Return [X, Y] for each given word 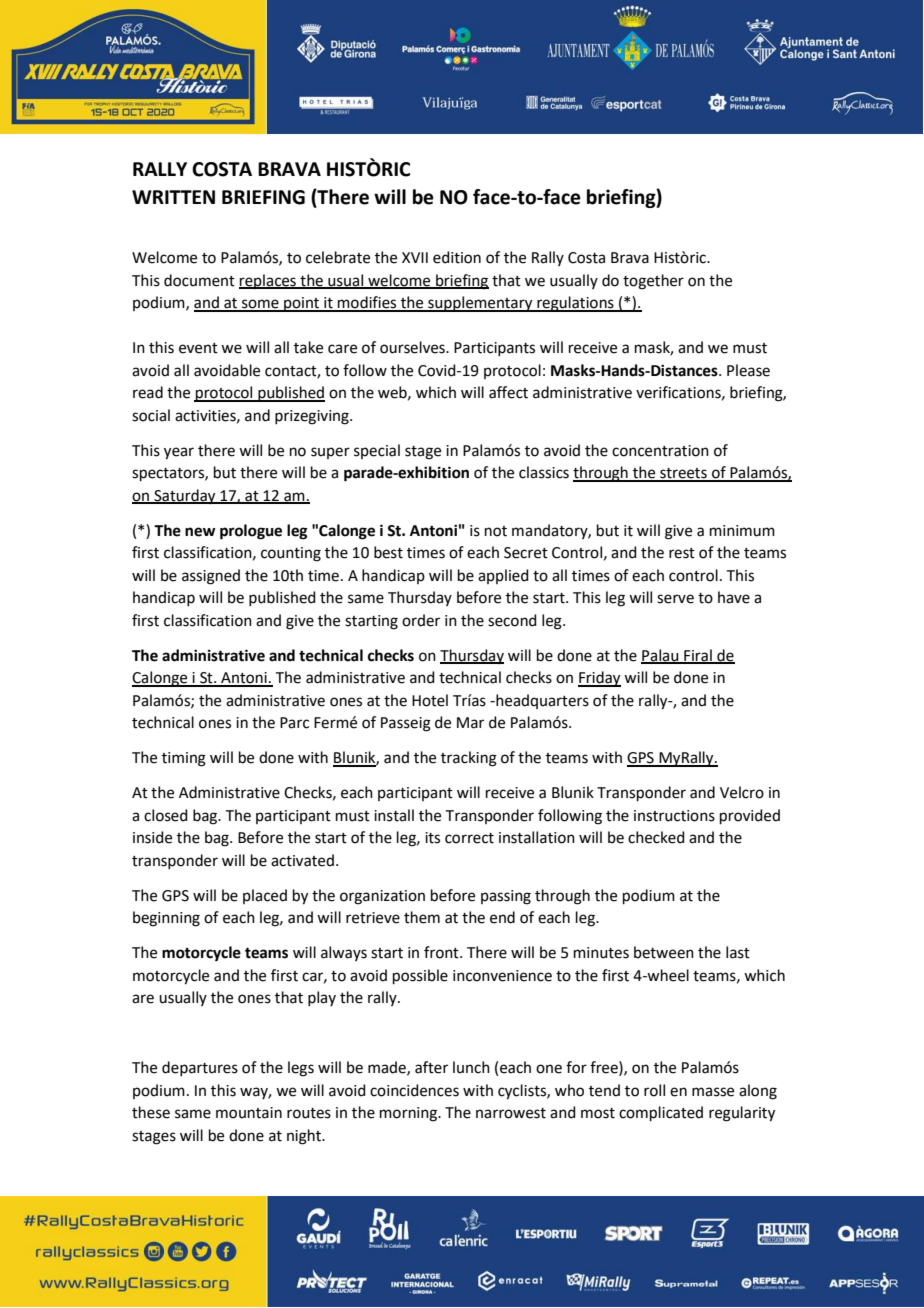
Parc [294, 723]
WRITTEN [173, 197]
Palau [661, 656]
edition [457, 257]
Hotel [430, 700]
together [653, 282]
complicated [661, 1113]
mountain [249, 1113]
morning [409, 1114]
